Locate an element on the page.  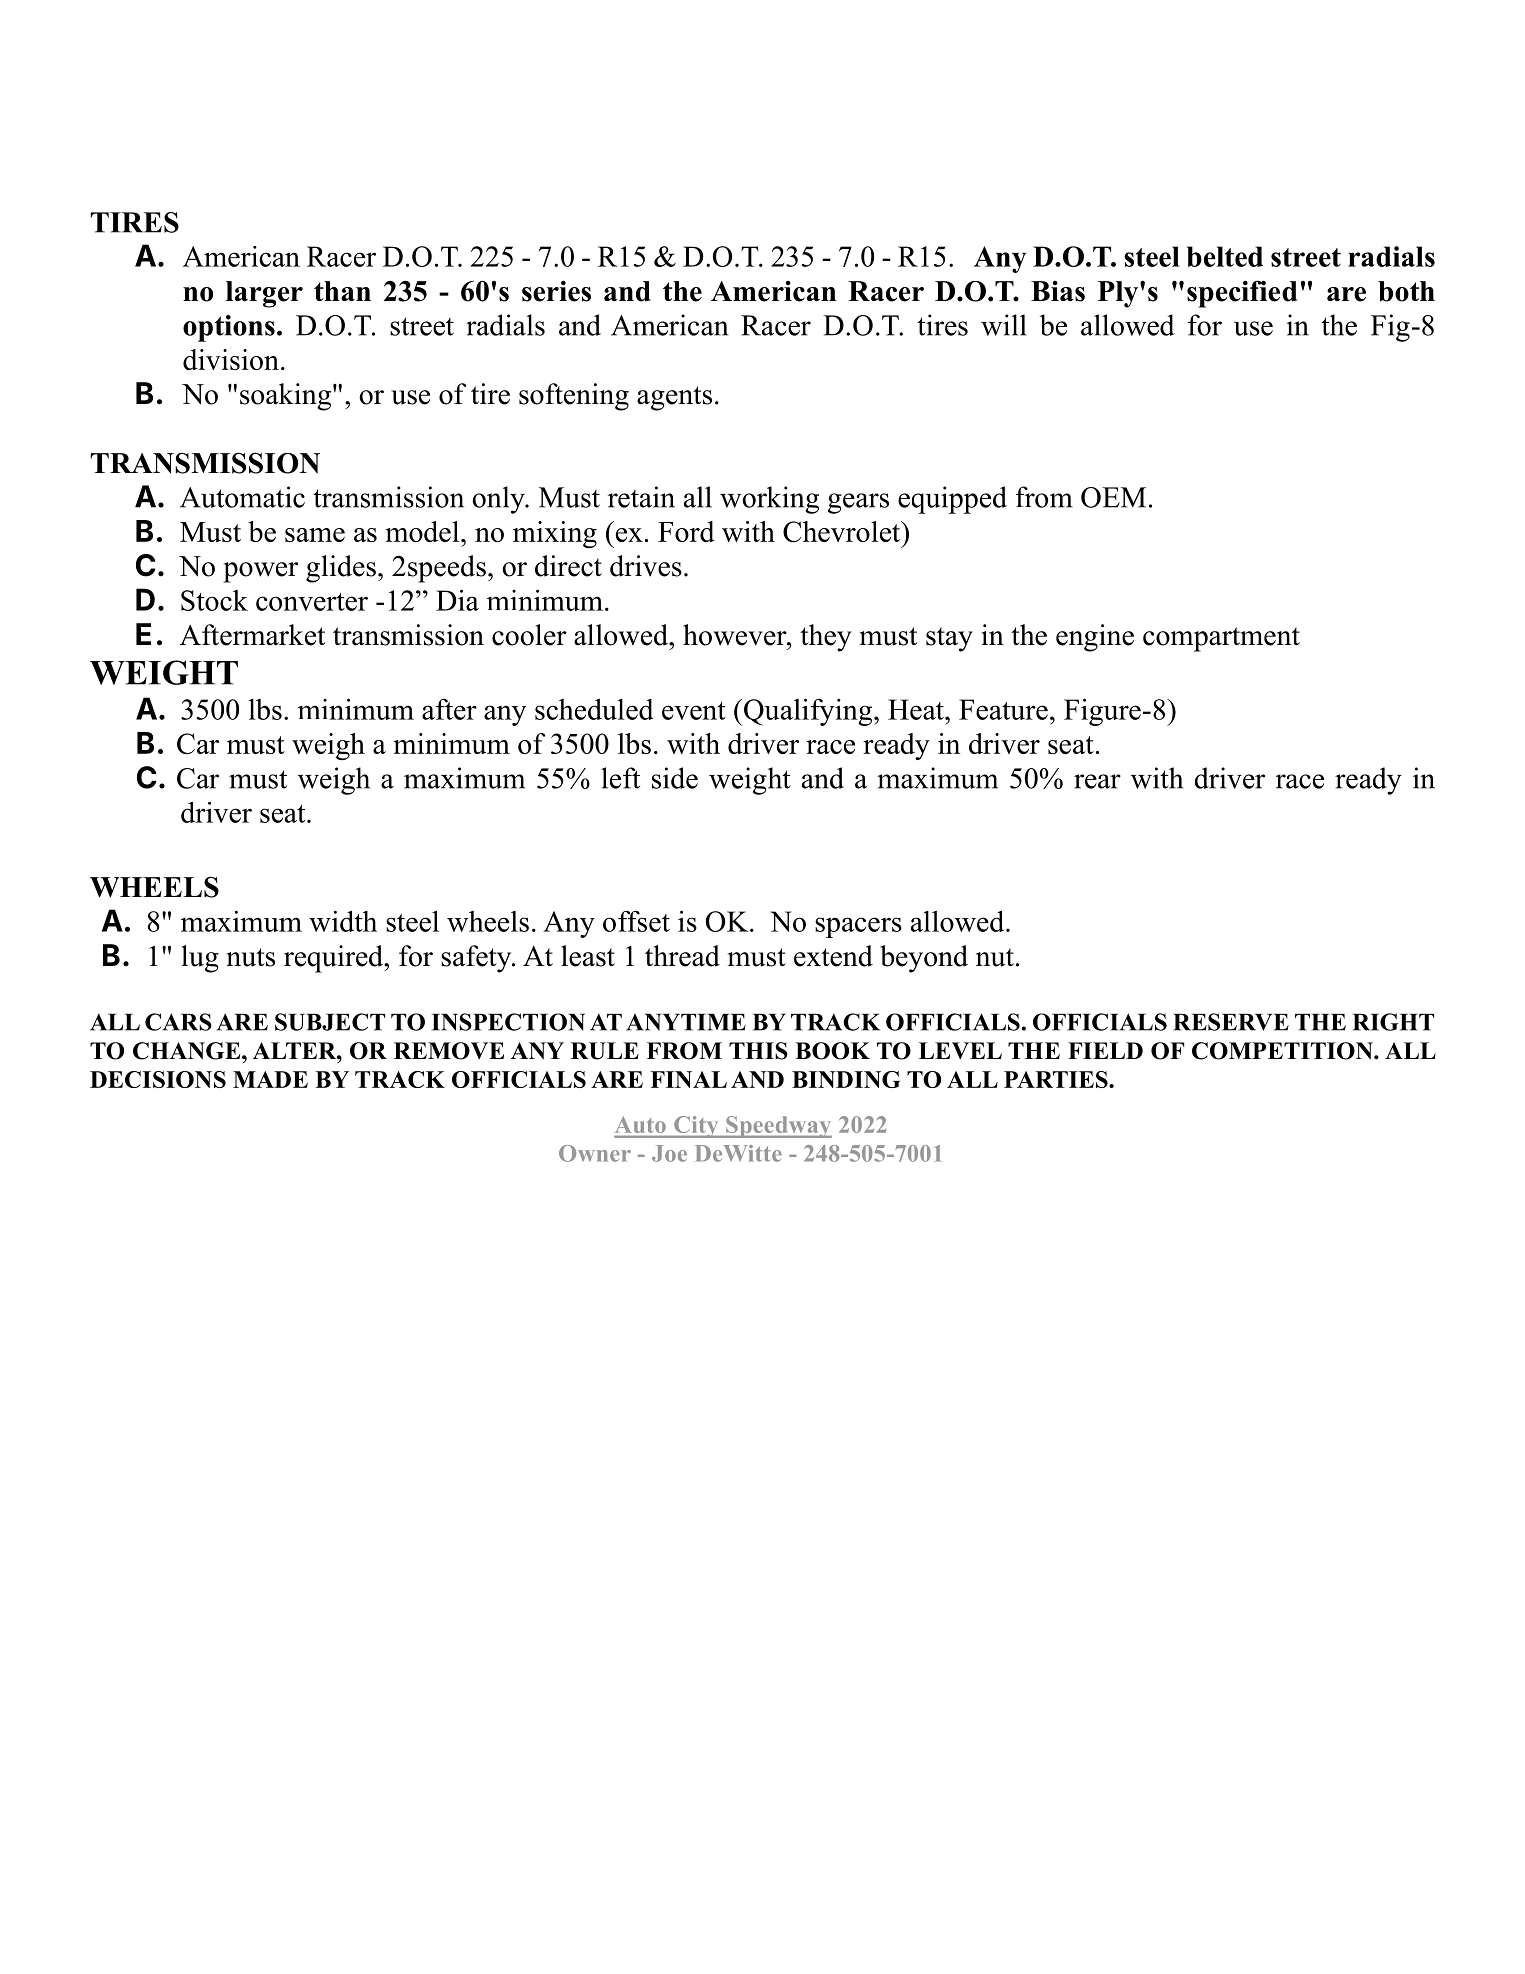
than is located at coordinates (342, 291).
